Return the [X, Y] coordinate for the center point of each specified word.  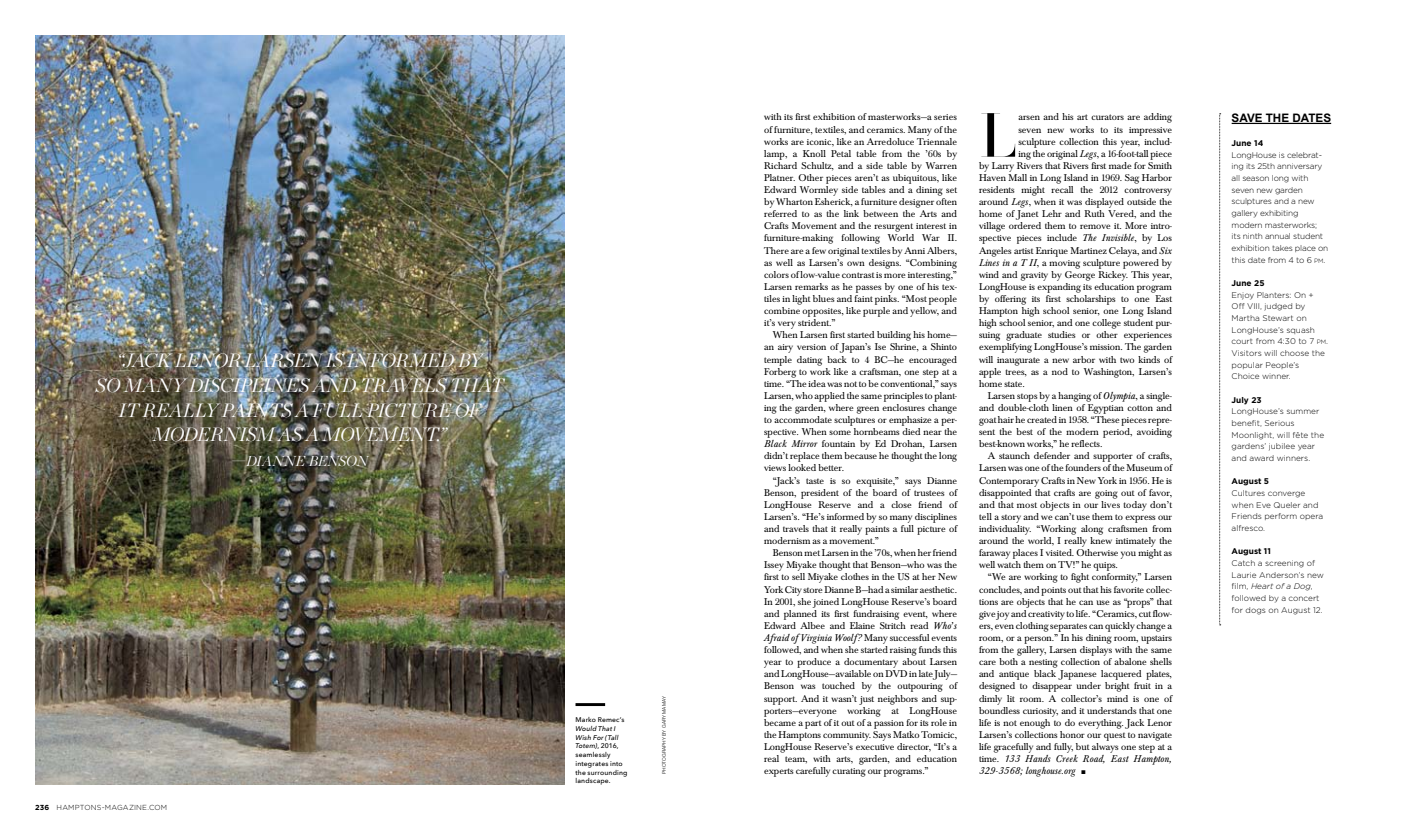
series [945, 117]
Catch [1243, 563]
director [914, 747]
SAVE [1247, 118]
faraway [994, 555]
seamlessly [592, 755]
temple [778, 361]
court [1242, 341]
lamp [775, 155]
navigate [1155, 736]
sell [798, 576]
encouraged [933, 361]
